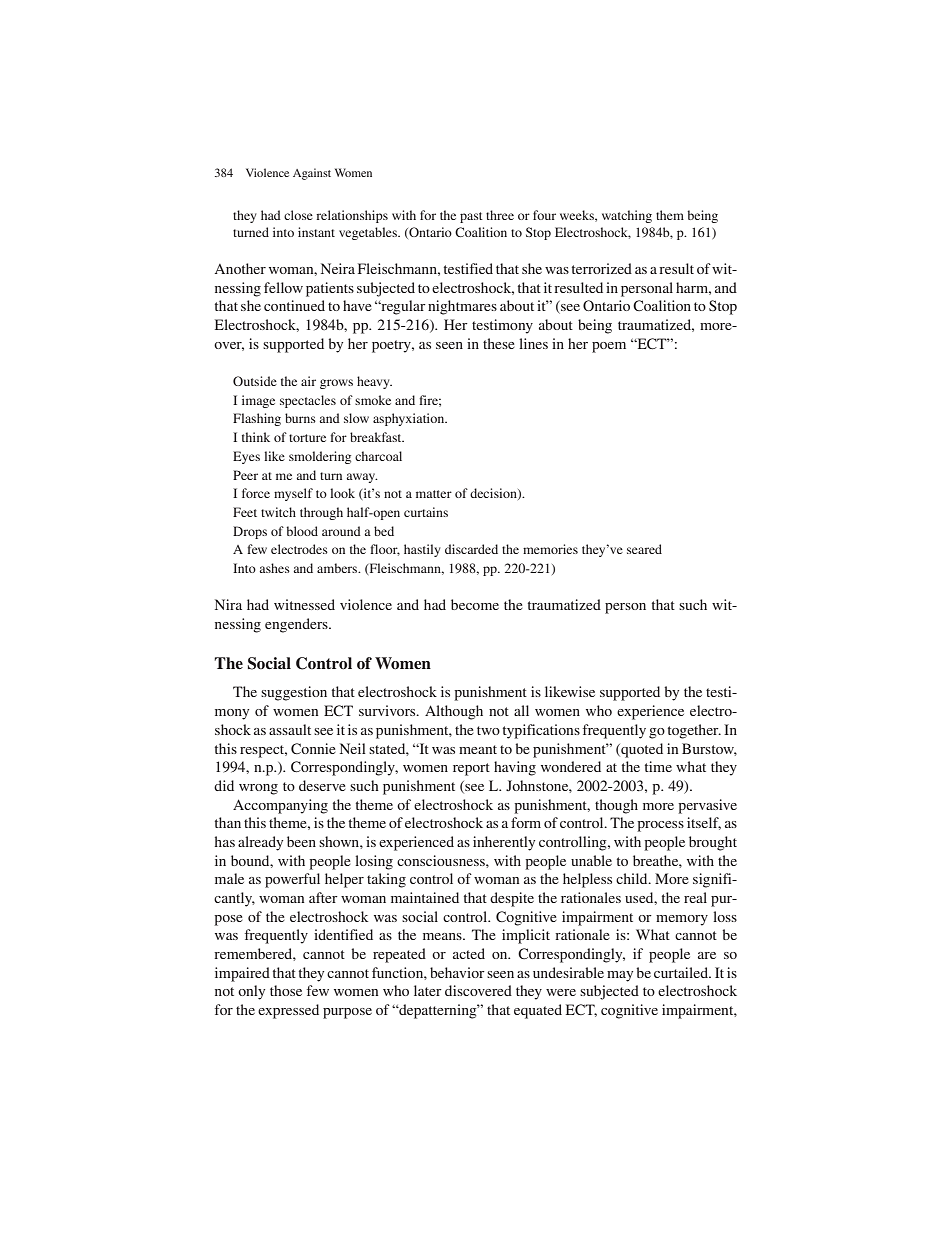 Image resolution: width=952 pixels, height=1233 pixels. What do you see at coordinates (627, 216) in the page?
I see `watching` at bounding box center [627, 216].
